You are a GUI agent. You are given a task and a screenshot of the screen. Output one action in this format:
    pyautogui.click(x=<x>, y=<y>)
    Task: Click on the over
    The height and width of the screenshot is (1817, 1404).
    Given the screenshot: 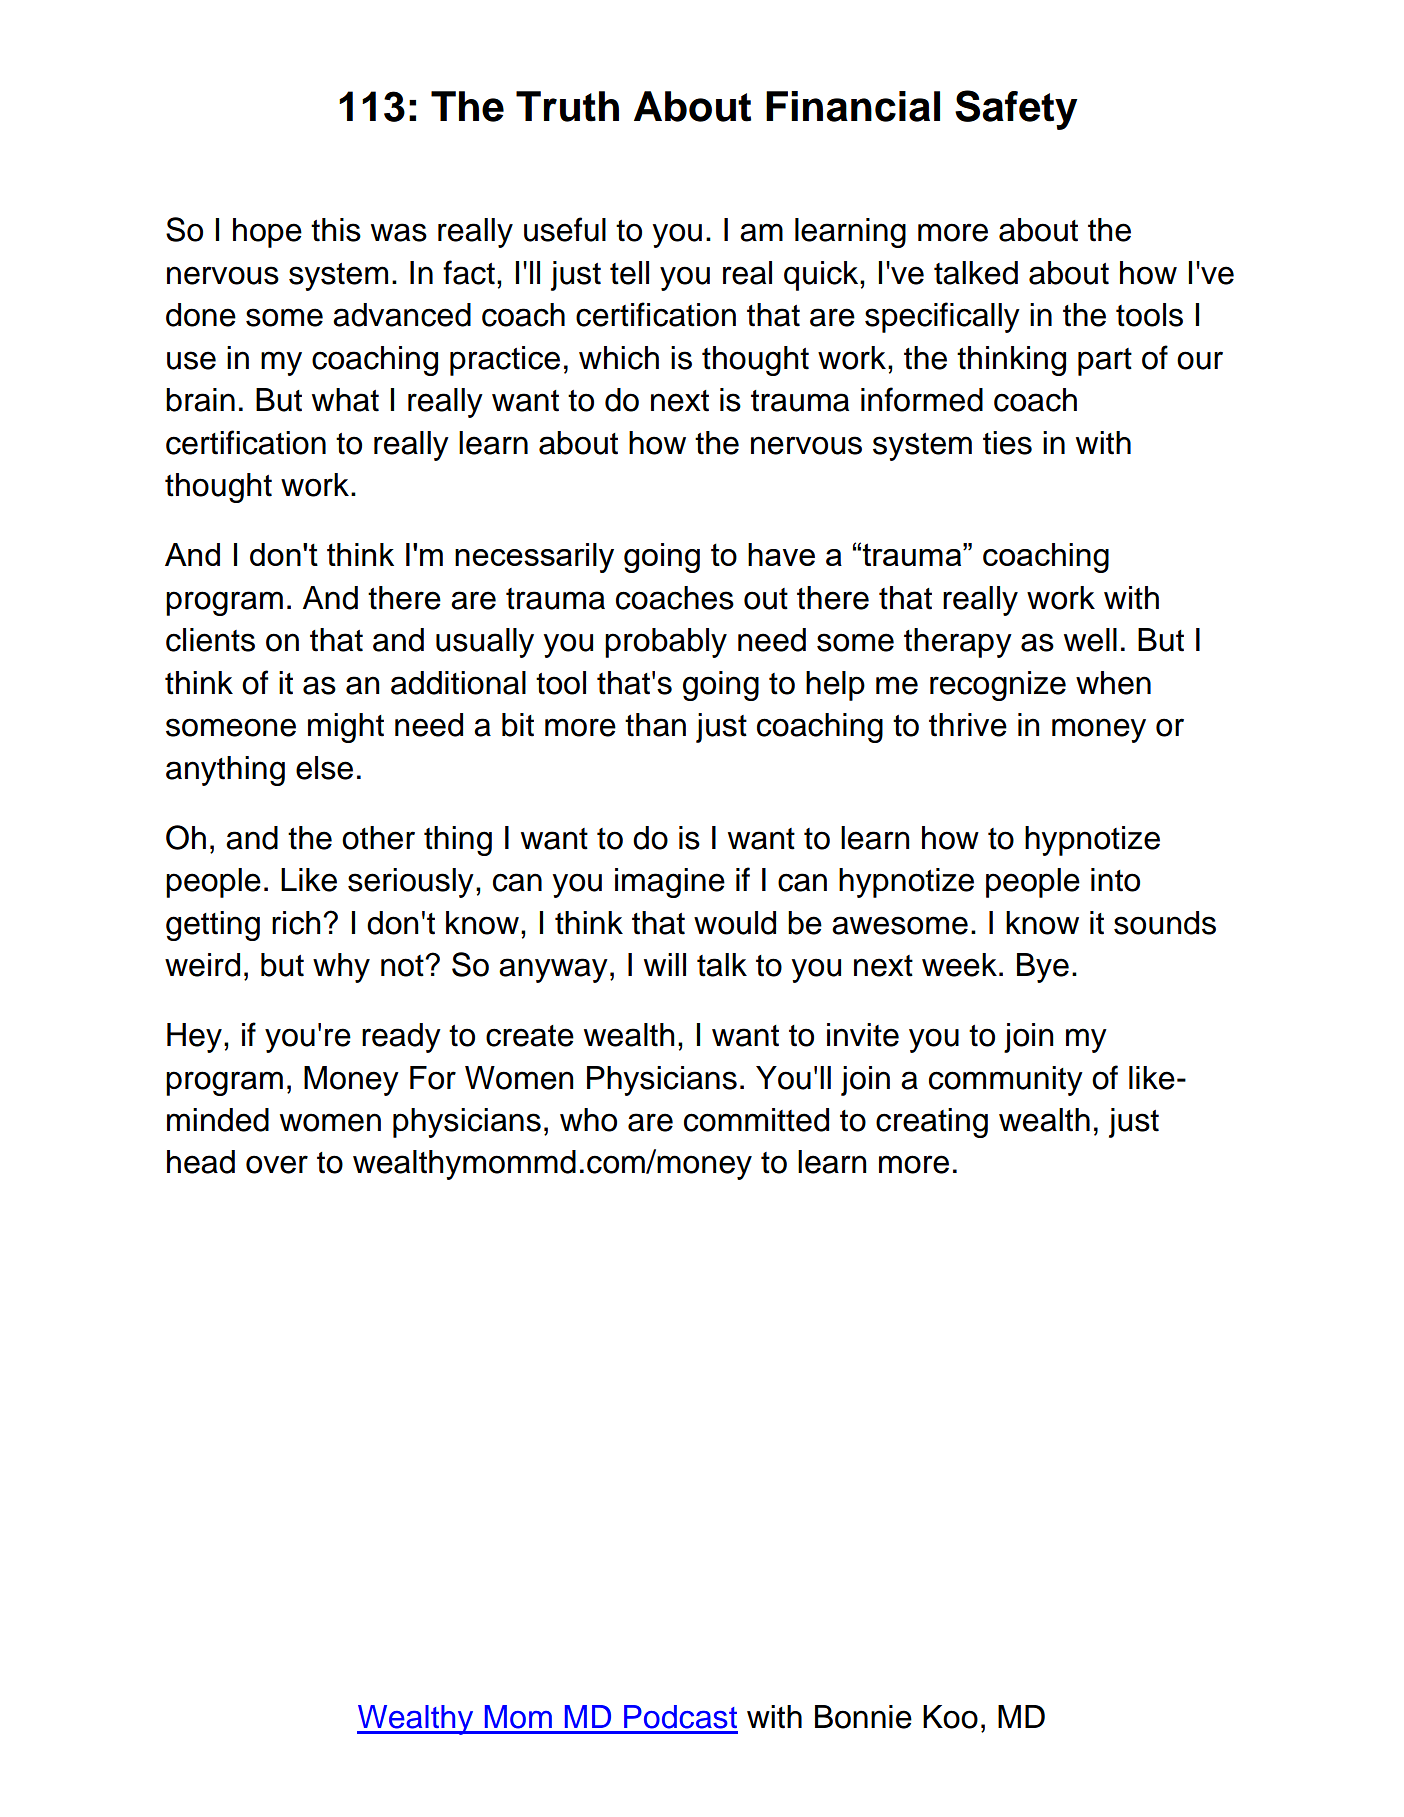 What is the action you would take?
    pyautogui.click(x=277, y=1164)
